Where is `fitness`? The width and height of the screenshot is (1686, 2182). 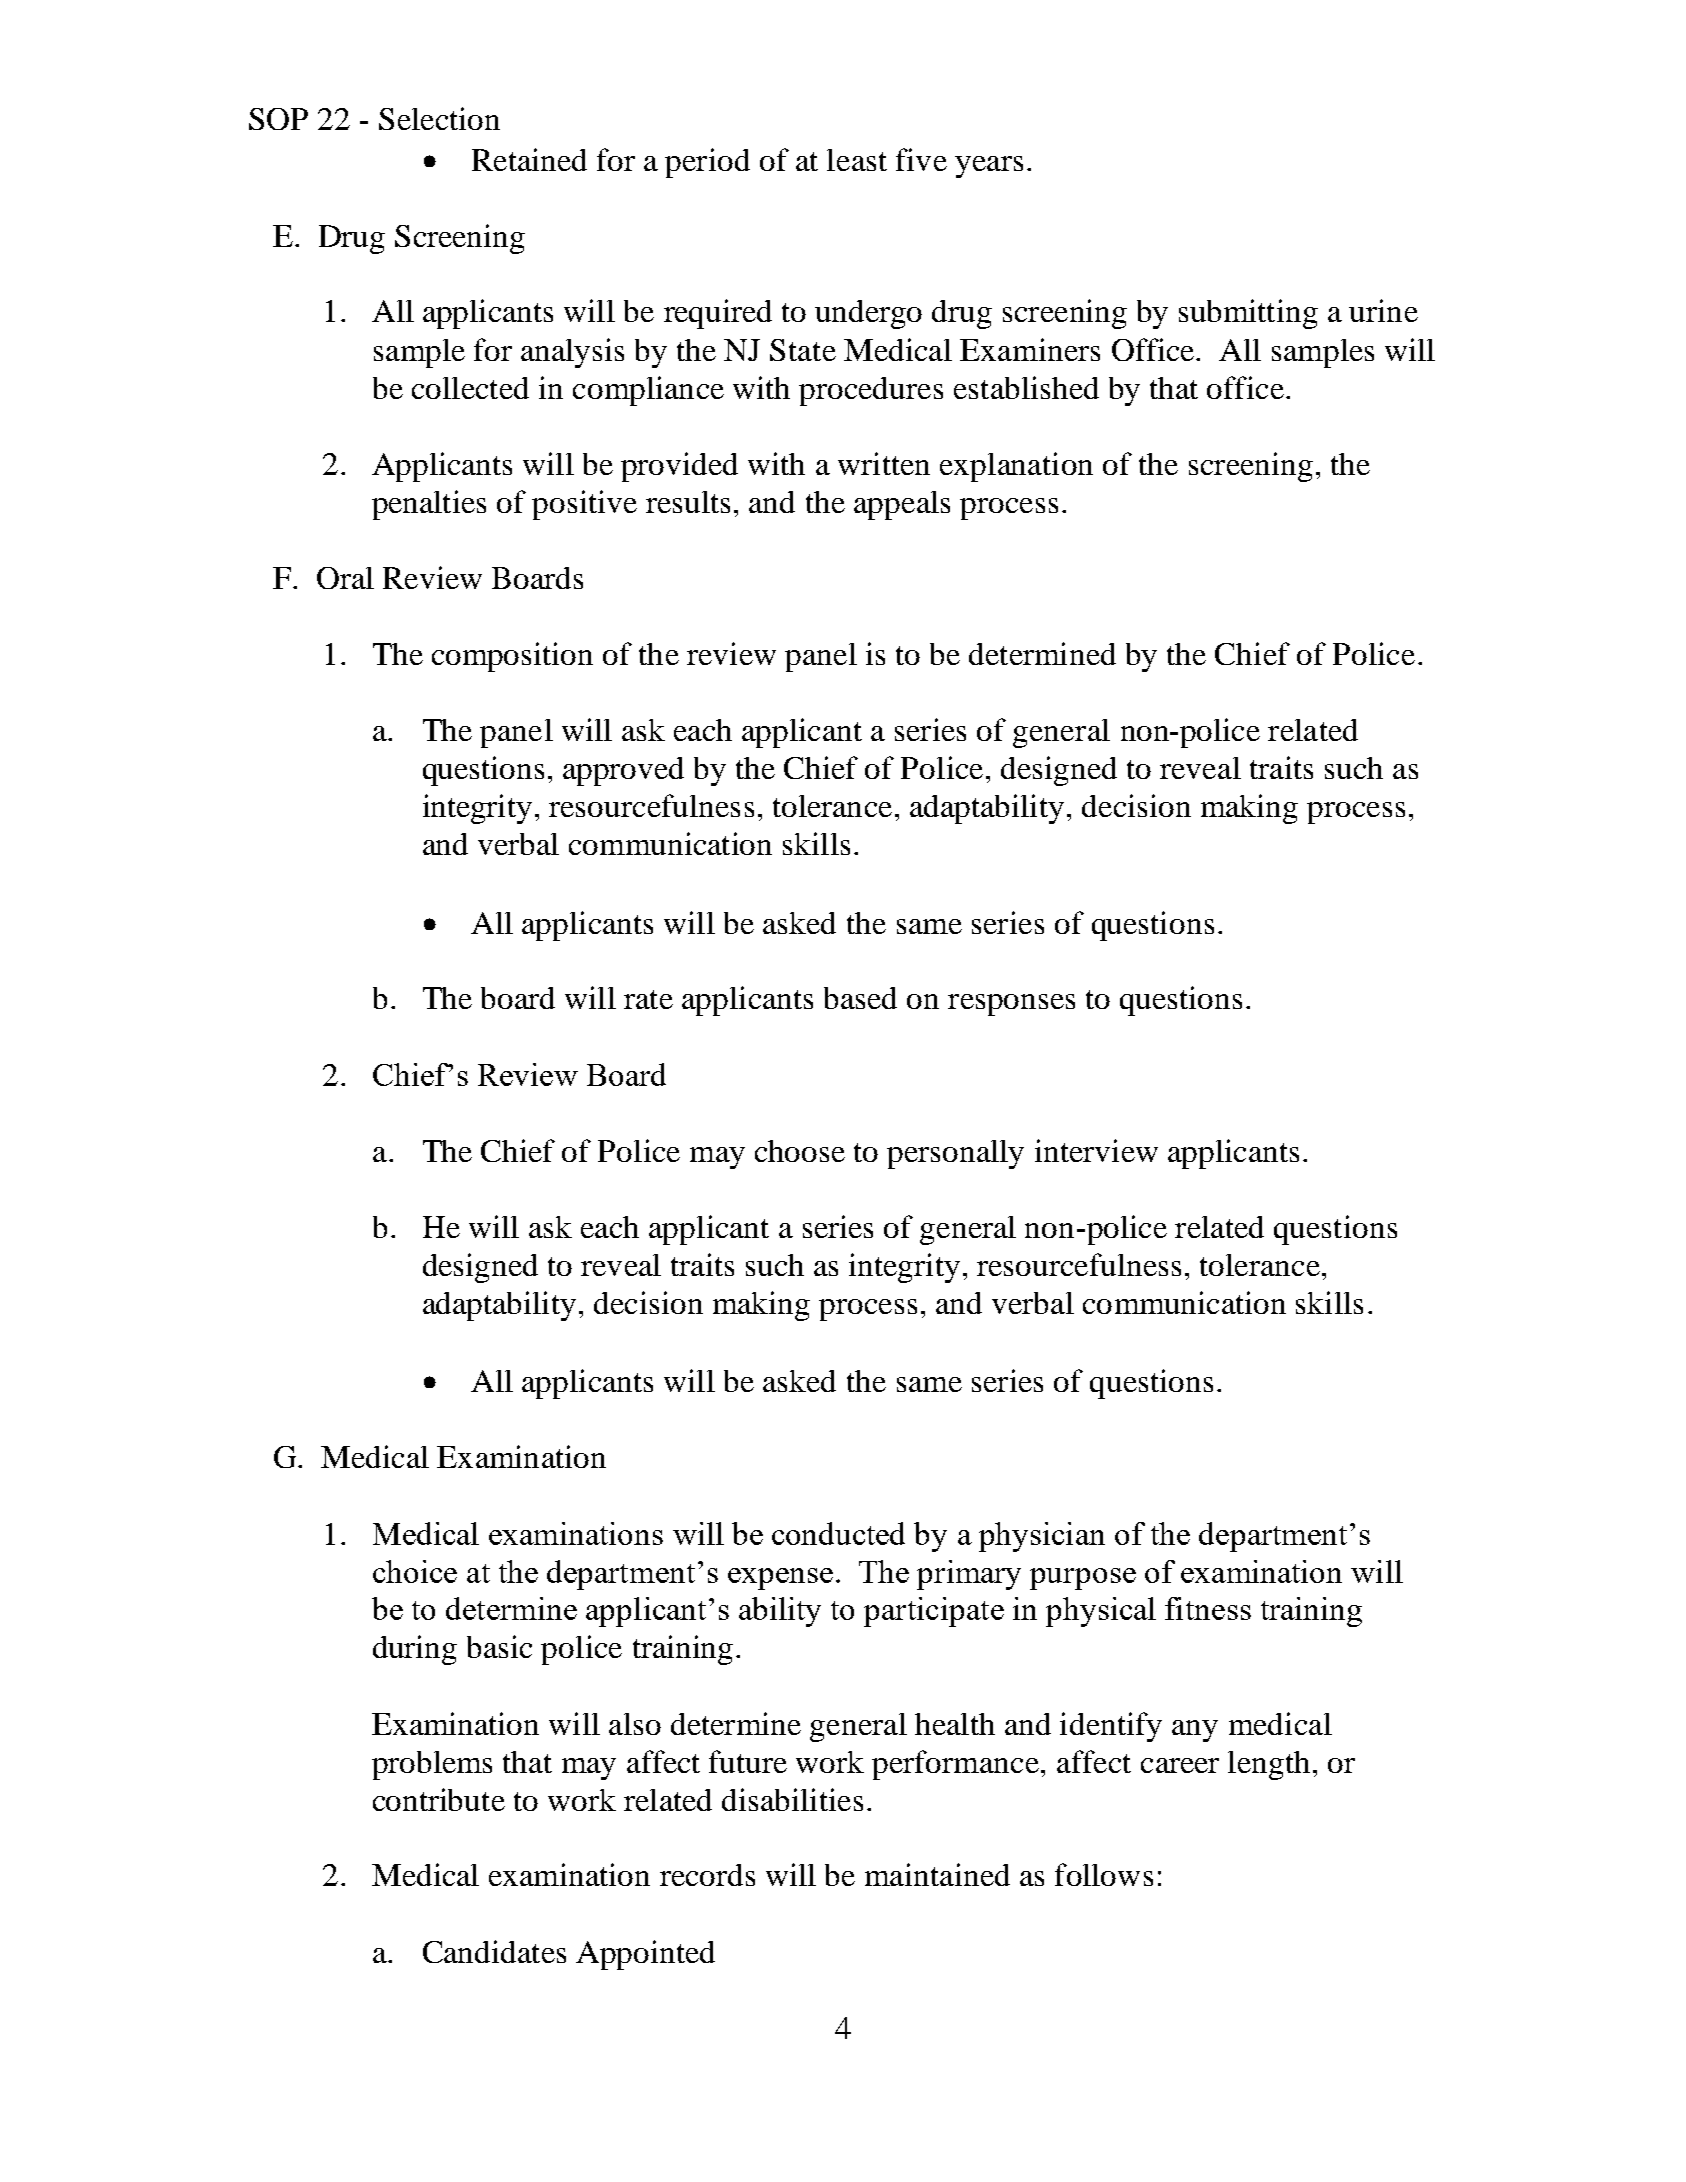 fitness is located at coordinates (1208, 1608).
